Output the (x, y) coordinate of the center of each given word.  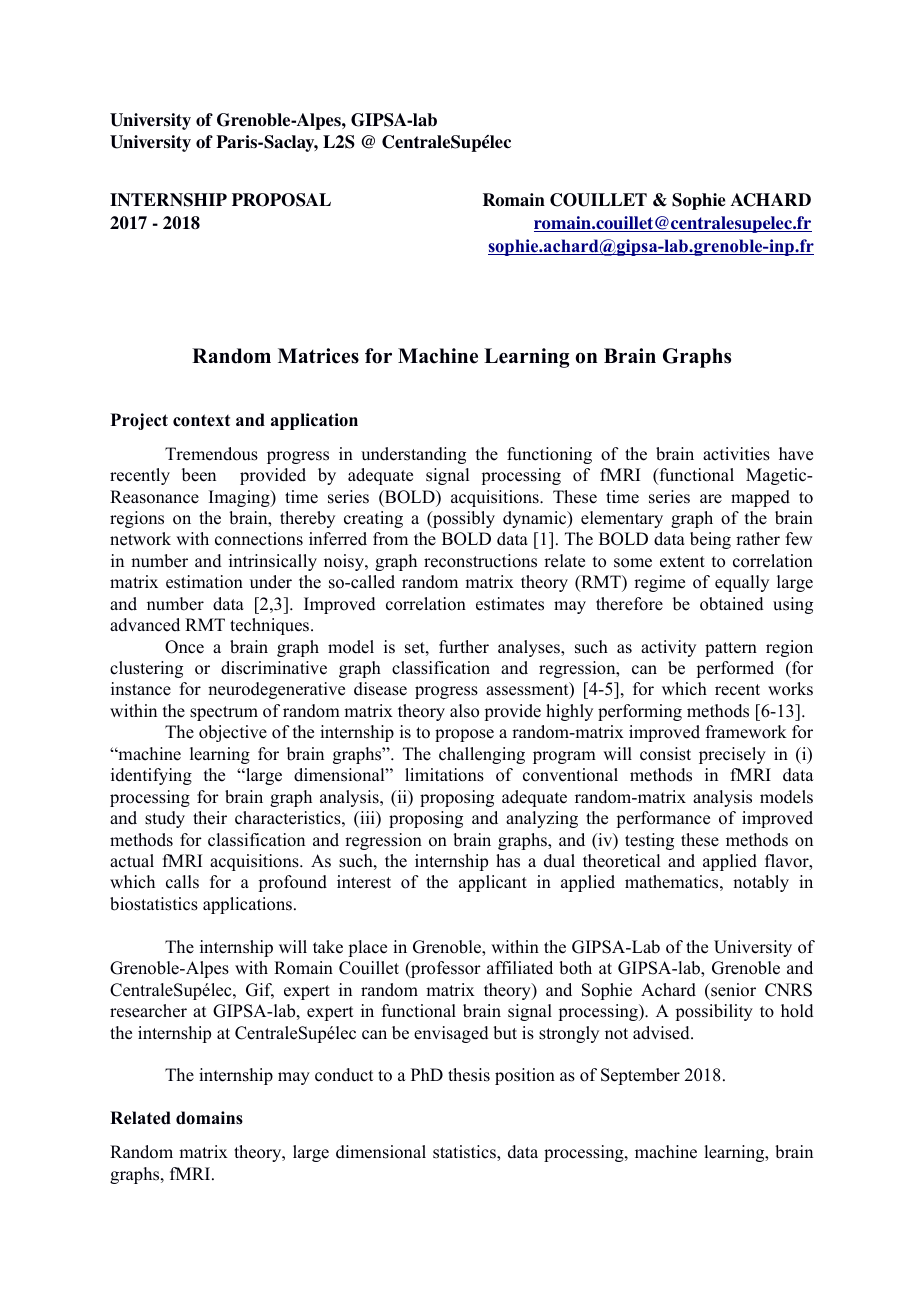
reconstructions (480, 561)
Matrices (318, 356)
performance (663, 819)
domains (209, 1118)
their (210, 818)
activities (736, 454)
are (711, 499)
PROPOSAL (281, 200)
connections (259, 539)
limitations (444, 775)
